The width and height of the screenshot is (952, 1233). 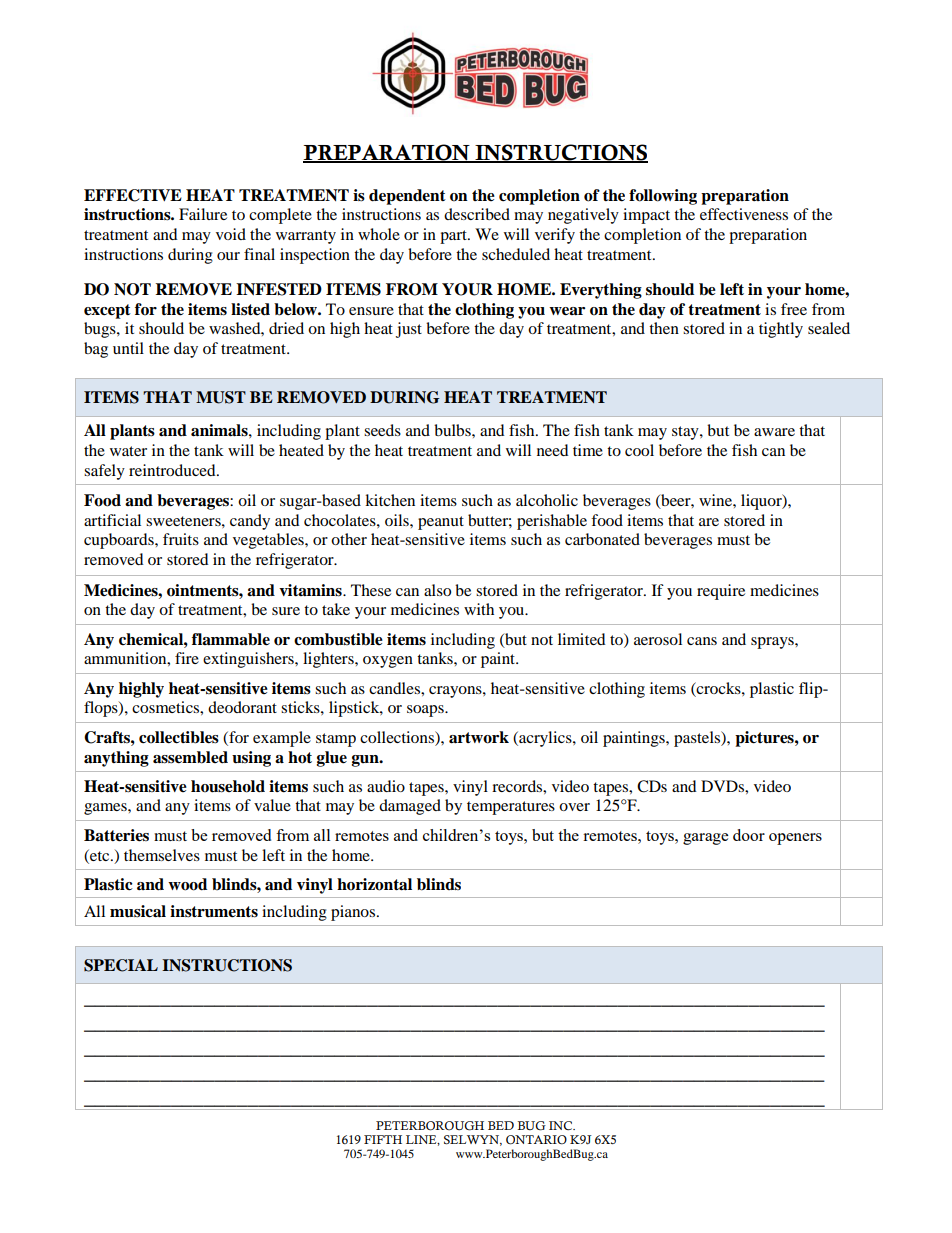 What do you see at coordinates (203, 214) in the screenshot?
I see `Failure` at bounding box center [203, 214].
